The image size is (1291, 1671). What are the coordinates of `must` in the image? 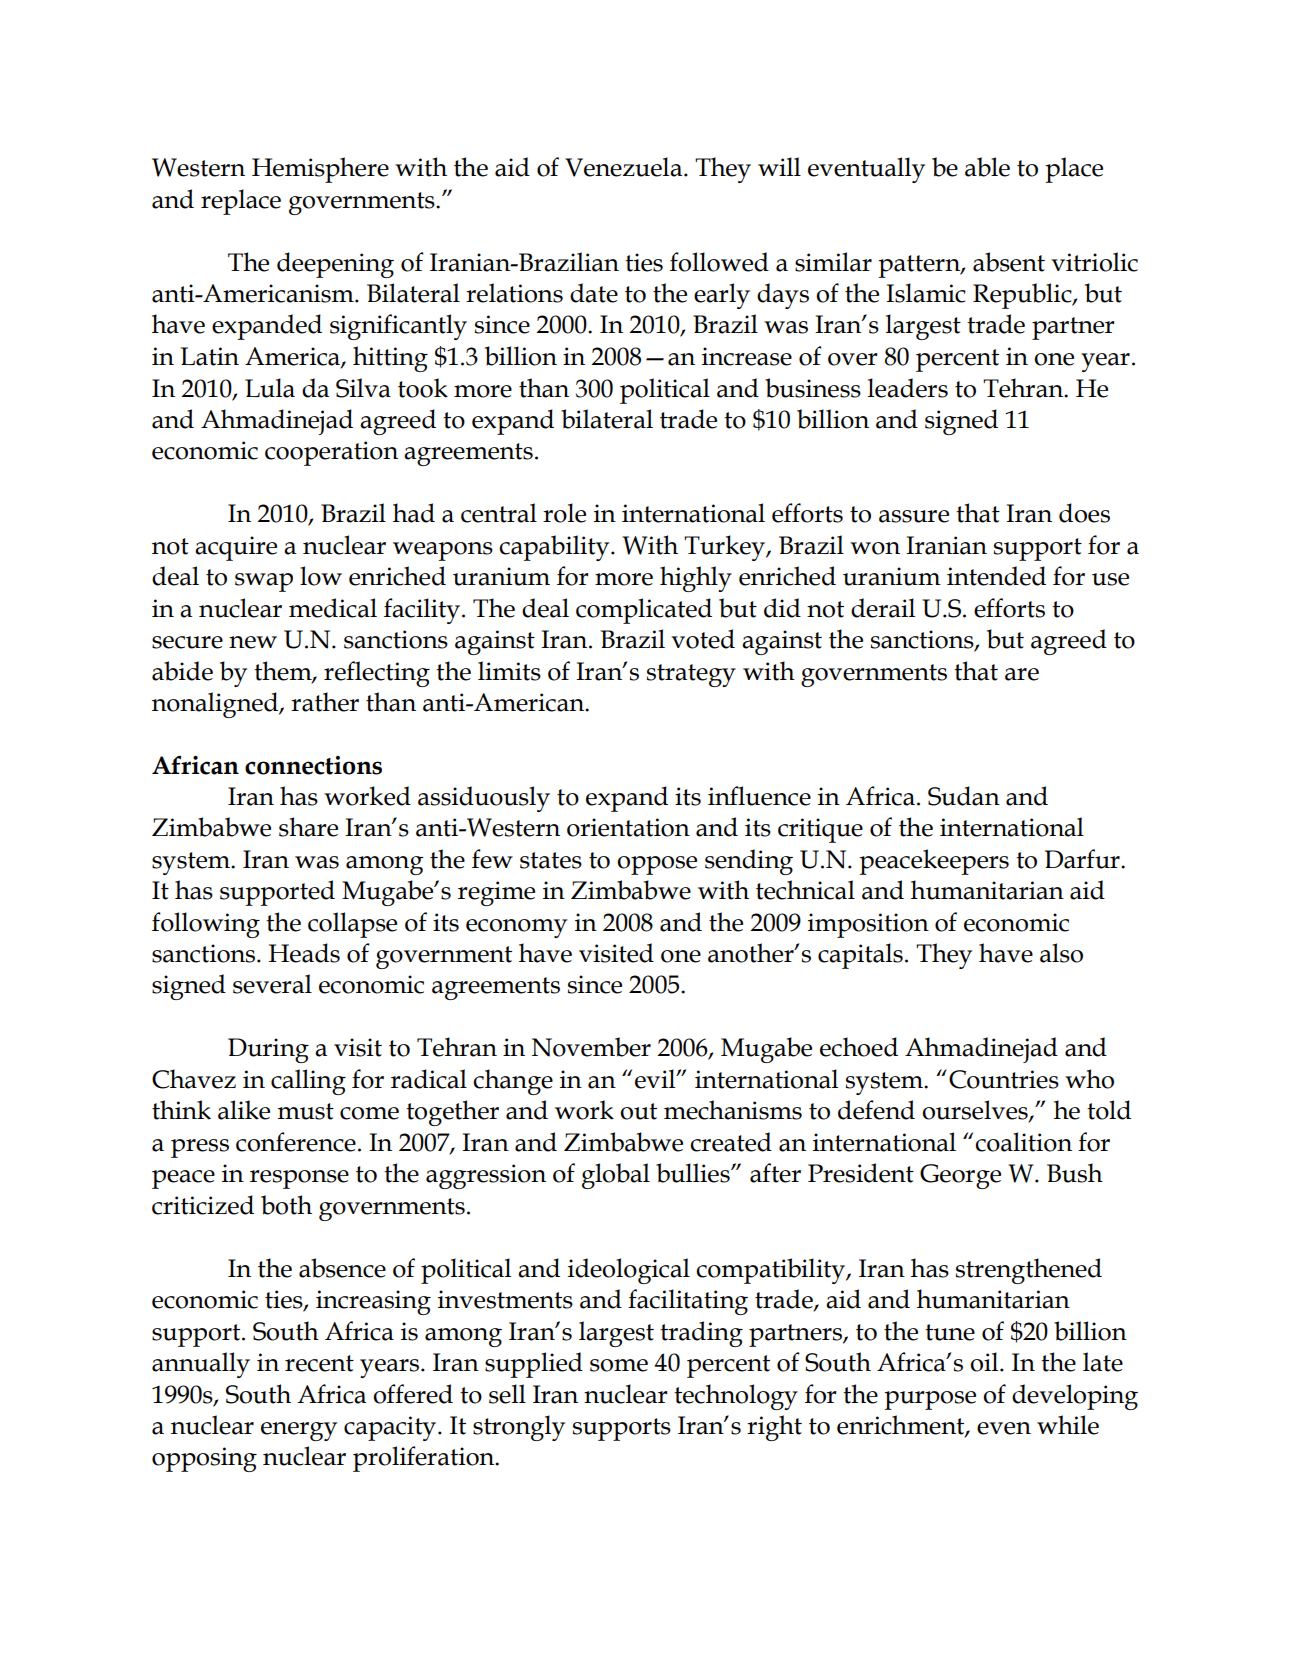 It's located at (306, 1111).
